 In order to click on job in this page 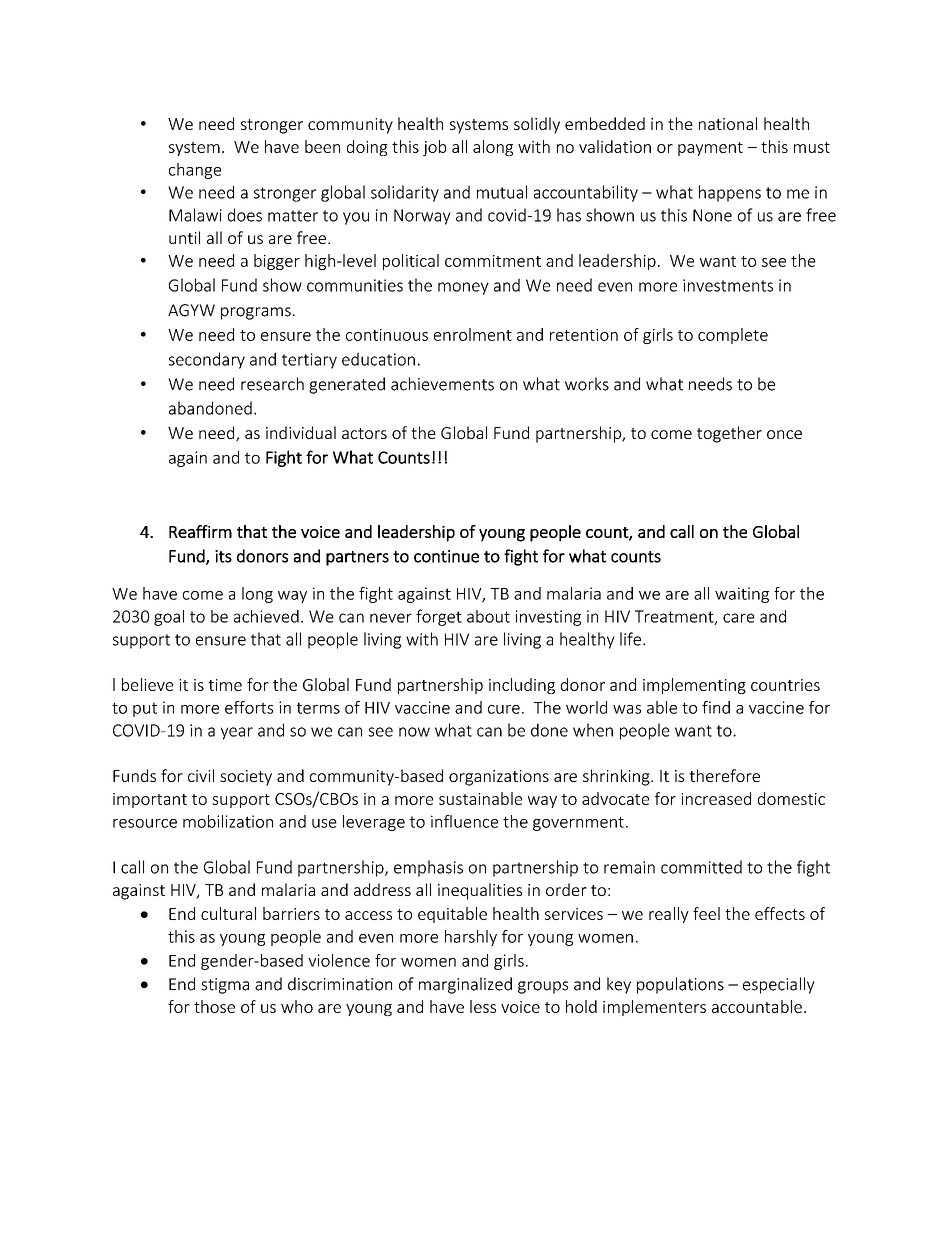, I will do `click(434, 148)`.
